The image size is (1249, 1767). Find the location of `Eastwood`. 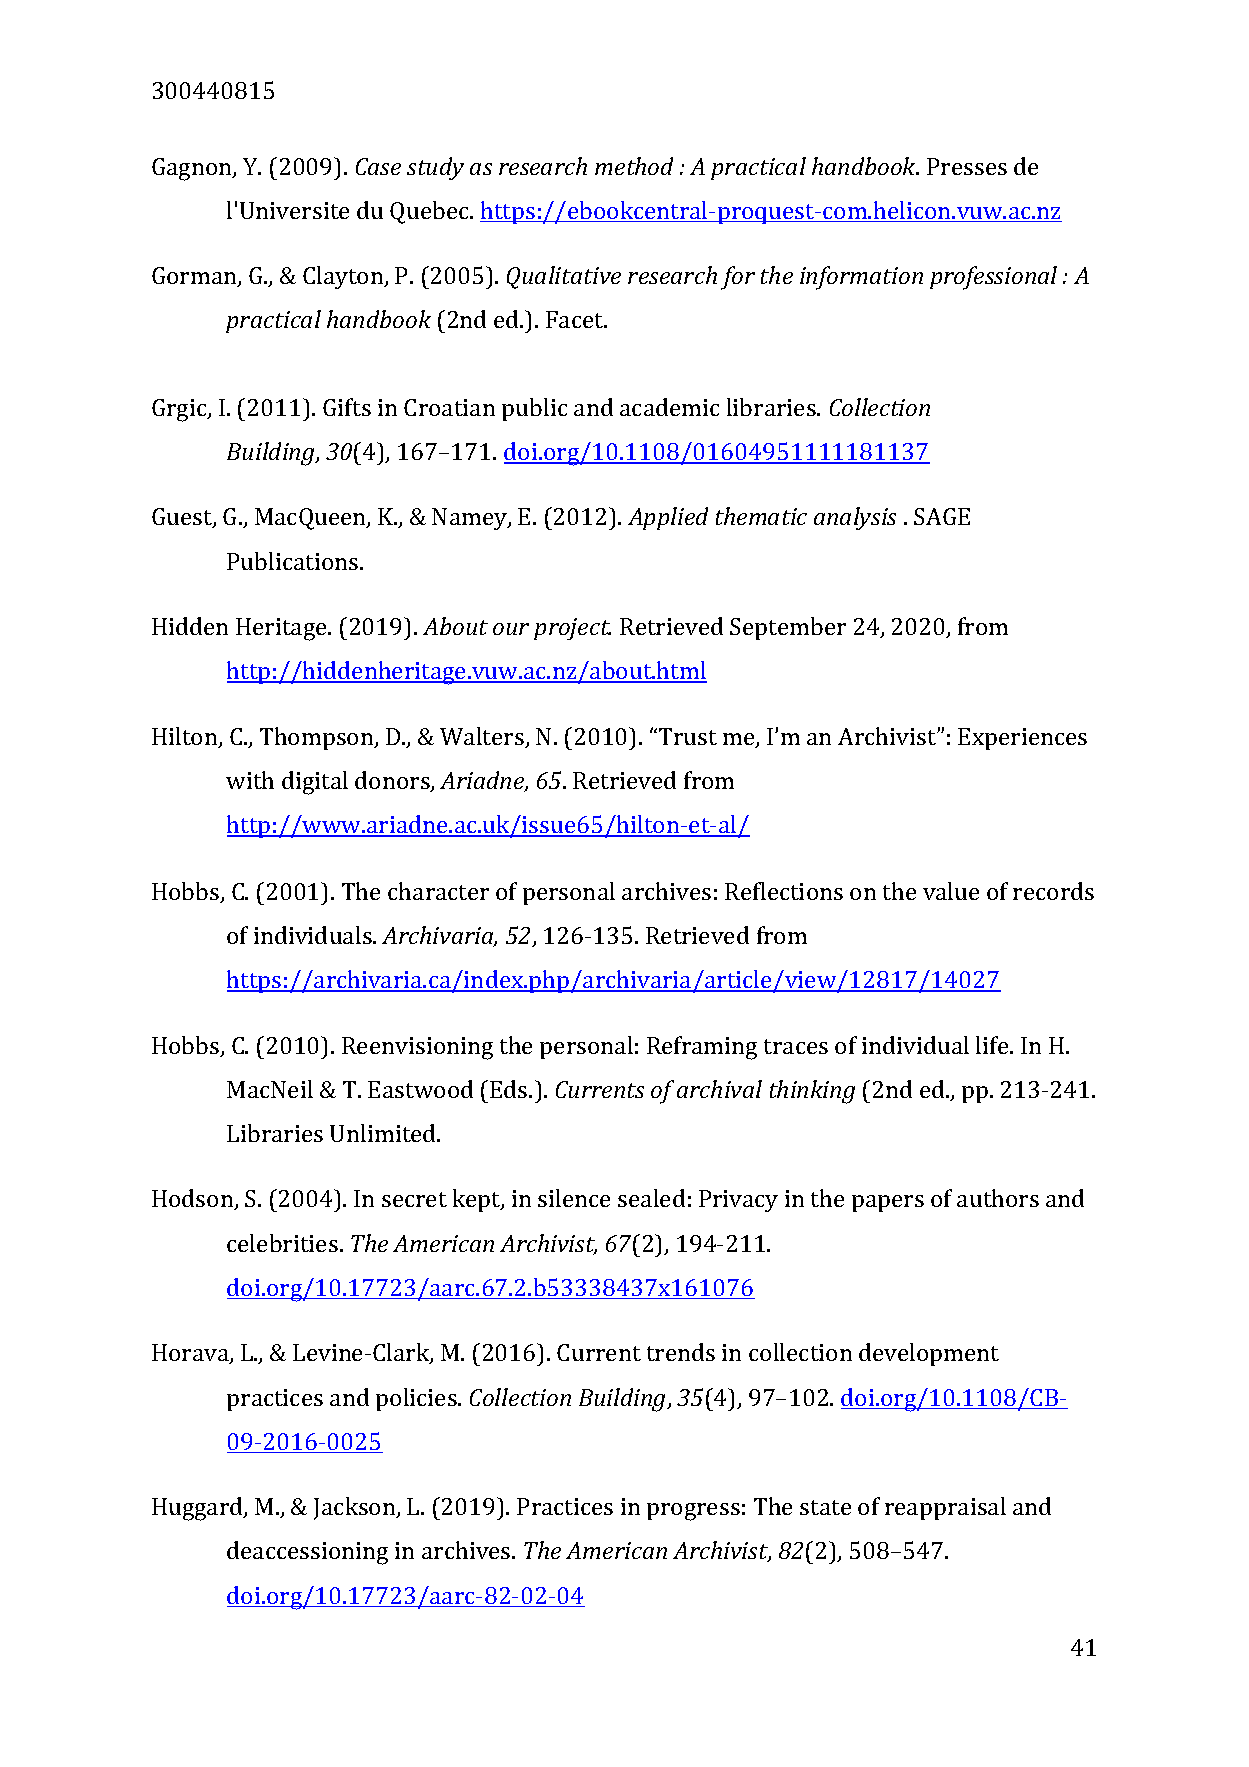

Eastwood is located at coordinates (420, 1089).
